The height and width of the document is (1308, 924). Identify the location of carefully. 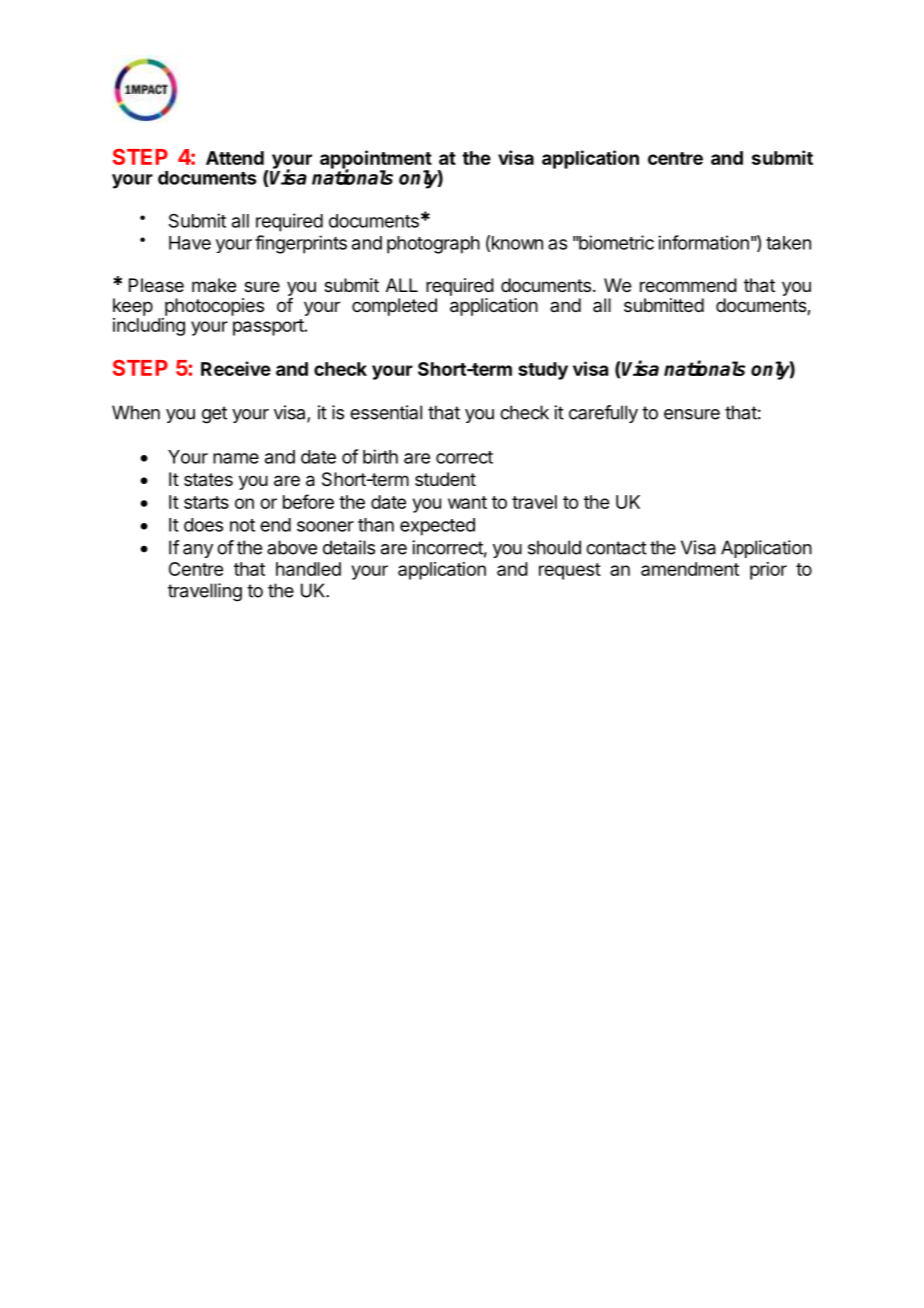
(603, 414).
